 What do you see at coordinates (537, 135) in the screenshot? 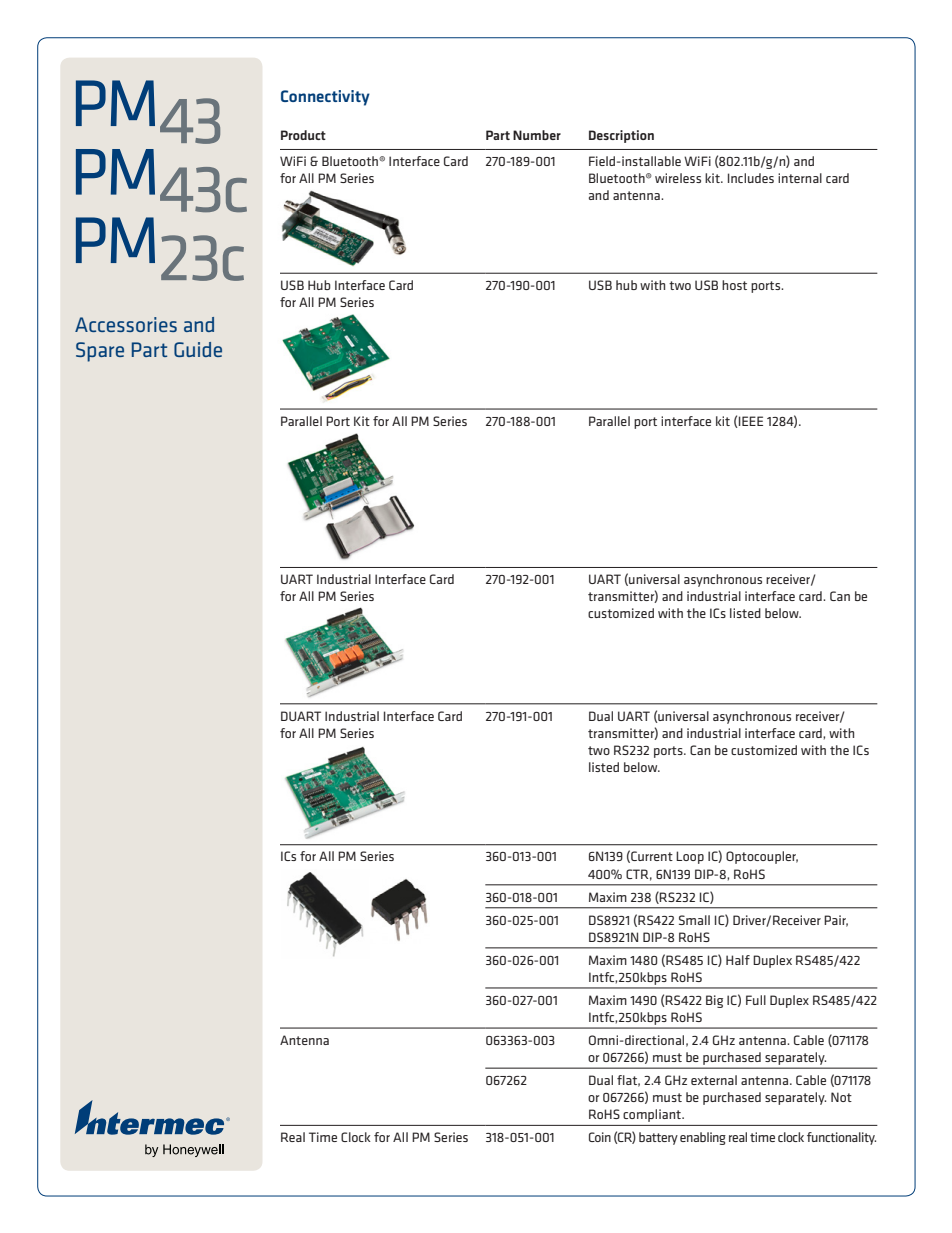
I see `Number` at bounding box center [537, 135].
